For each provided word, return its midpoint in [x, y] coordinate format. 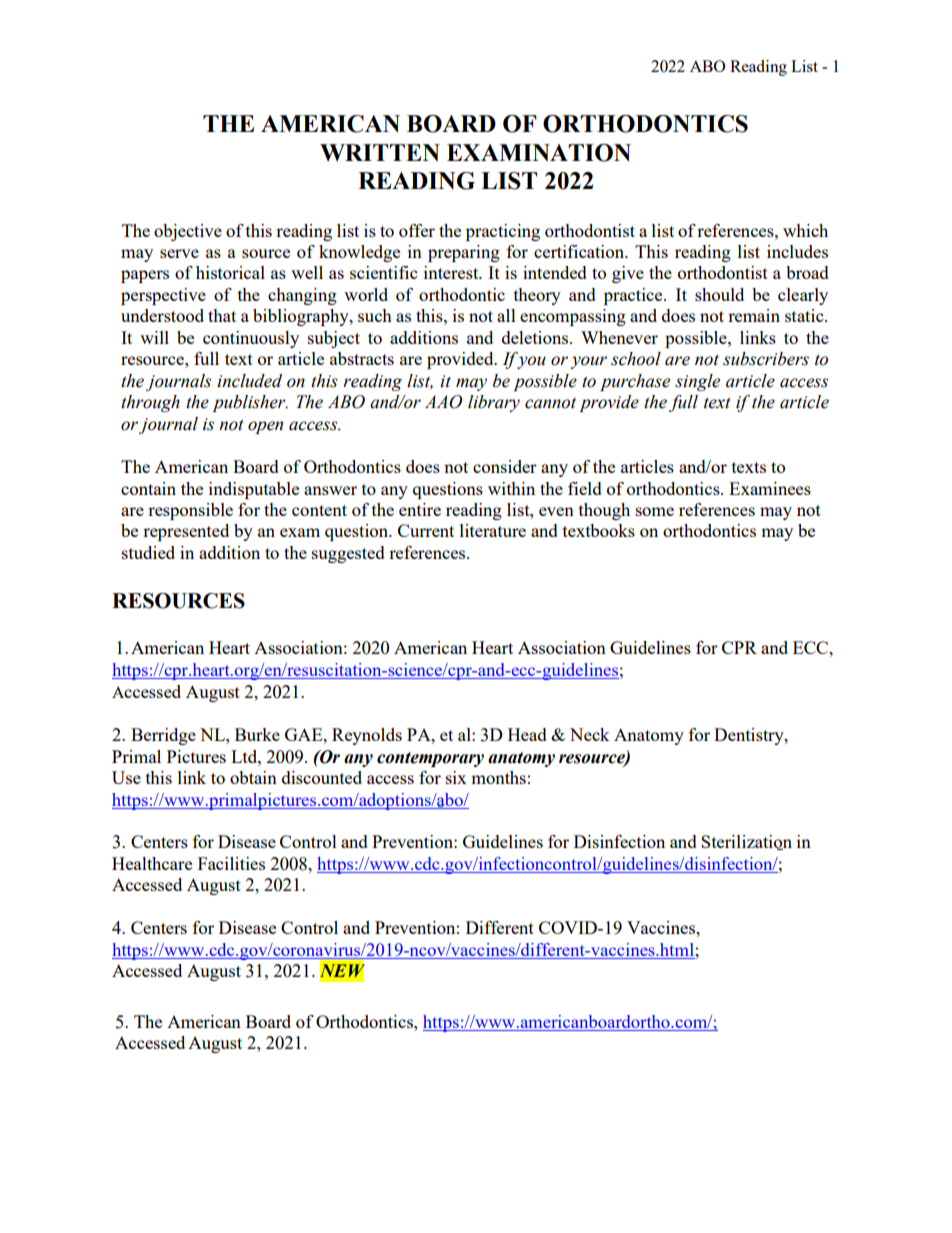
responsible [190, 511]
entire [420, 509]
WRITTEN [380, 152]
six [456, 777]
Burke [257, 734]
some [655, 511]
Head [527, 734]
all [506, 315]
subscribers [766, 359]
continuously [251, 339]
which [805, 230]
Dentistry [750, 736]
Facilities [231, 863]
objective [188, 232]
